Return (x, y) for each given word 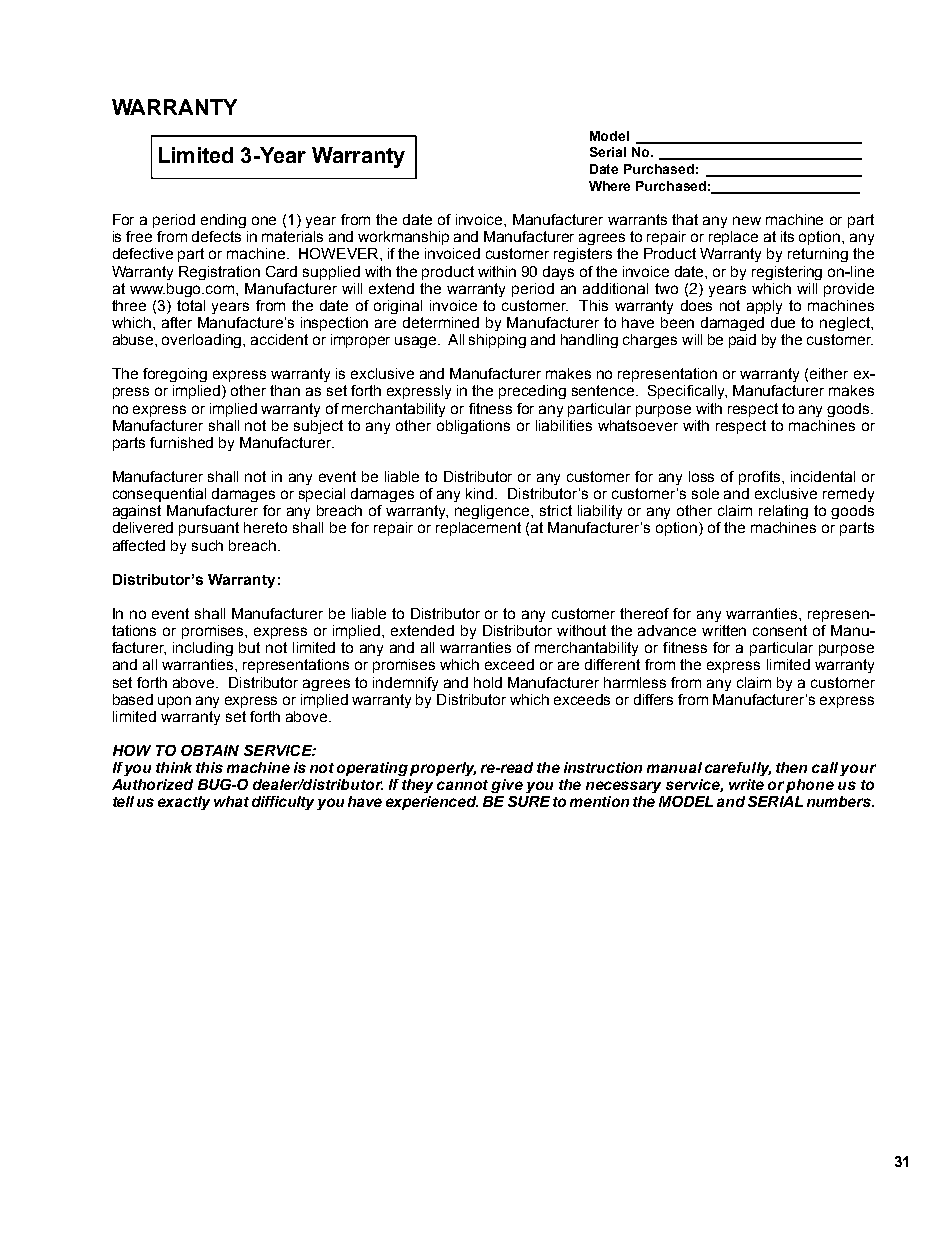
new (747, 220)
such (207, 545)
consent (780, 630)
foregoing (175, 375)
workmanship (403, 238)
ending (223, 221)
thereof (644, 613)
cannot (462, 785)
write (746, 784)
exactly (184, 803)
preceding (532, 392)
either (829, 373)
